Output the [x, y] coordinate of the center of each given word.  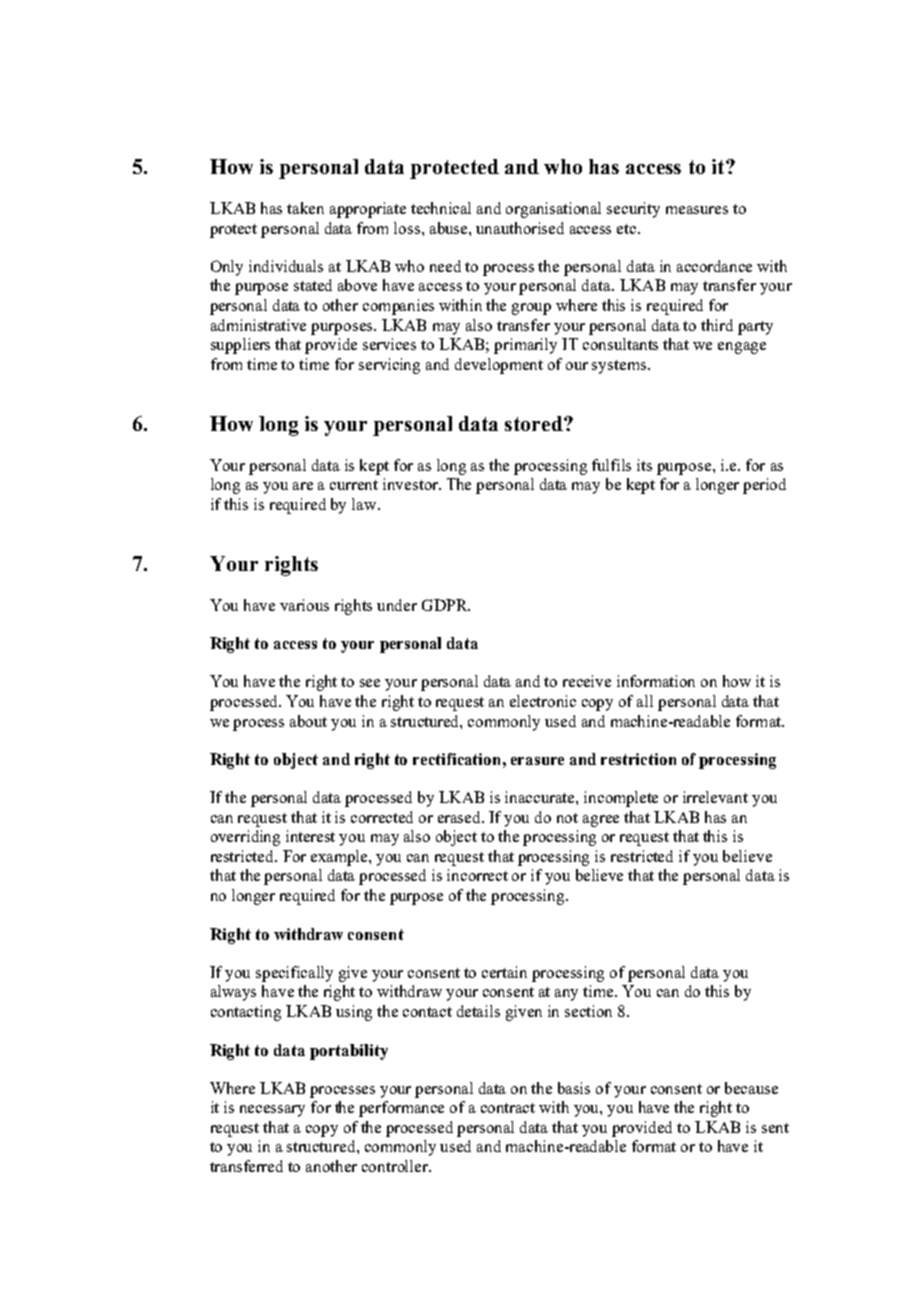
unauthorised [520, 228]
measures [697, 210]
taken [305, 208]
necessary [272, 1111]
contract [508, 1108]
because [751, 1088]
